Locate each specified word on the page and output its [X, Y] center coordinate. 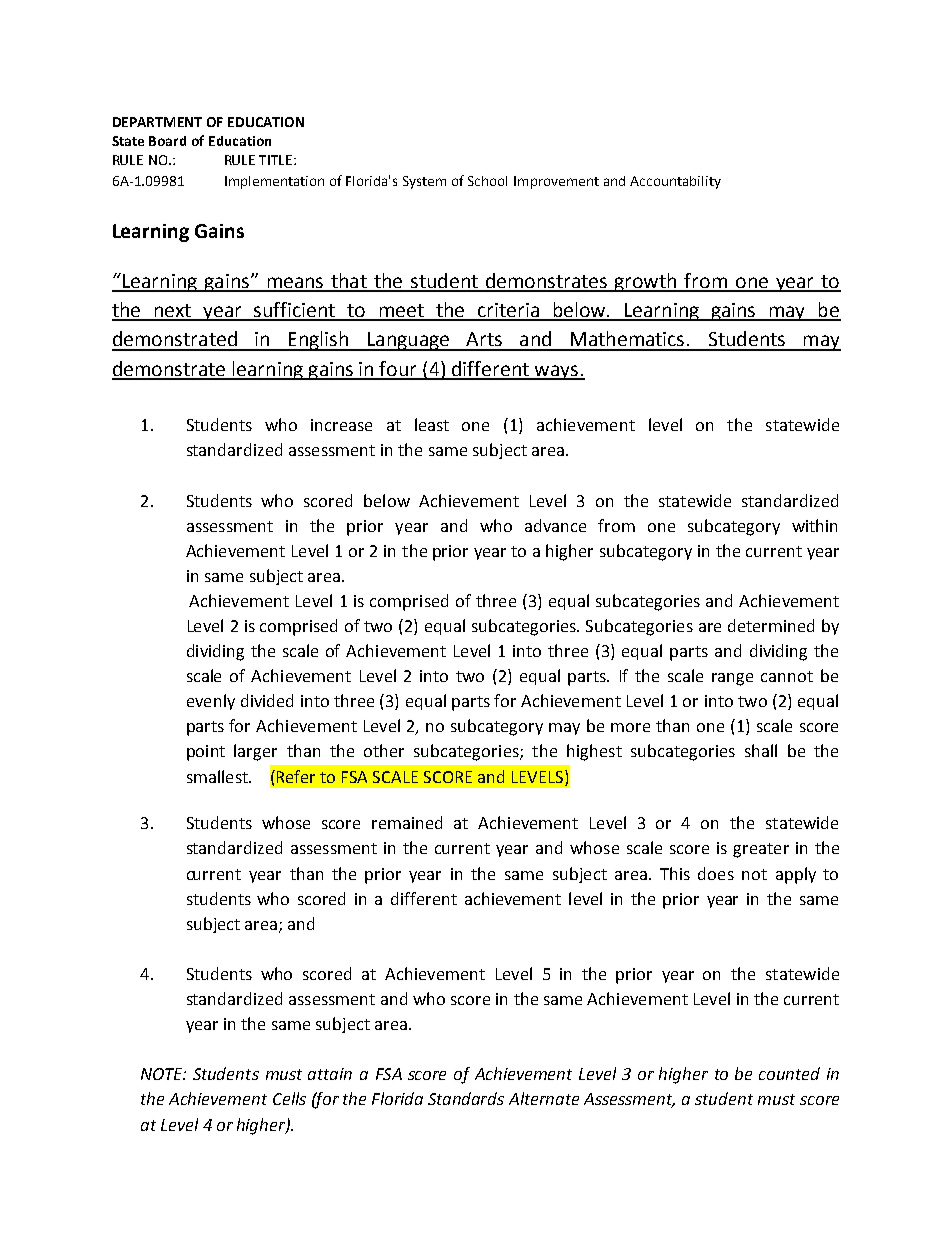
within [814, 525]
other [384, 750]
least [432, 424]
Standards [466, 1098]
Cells [289, 1098]
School [487, 181]
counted [789, 1073]
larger [255, 752]
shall [761, 750]
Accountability [675, 182]
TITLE [277, 160]
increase [341, 425]
